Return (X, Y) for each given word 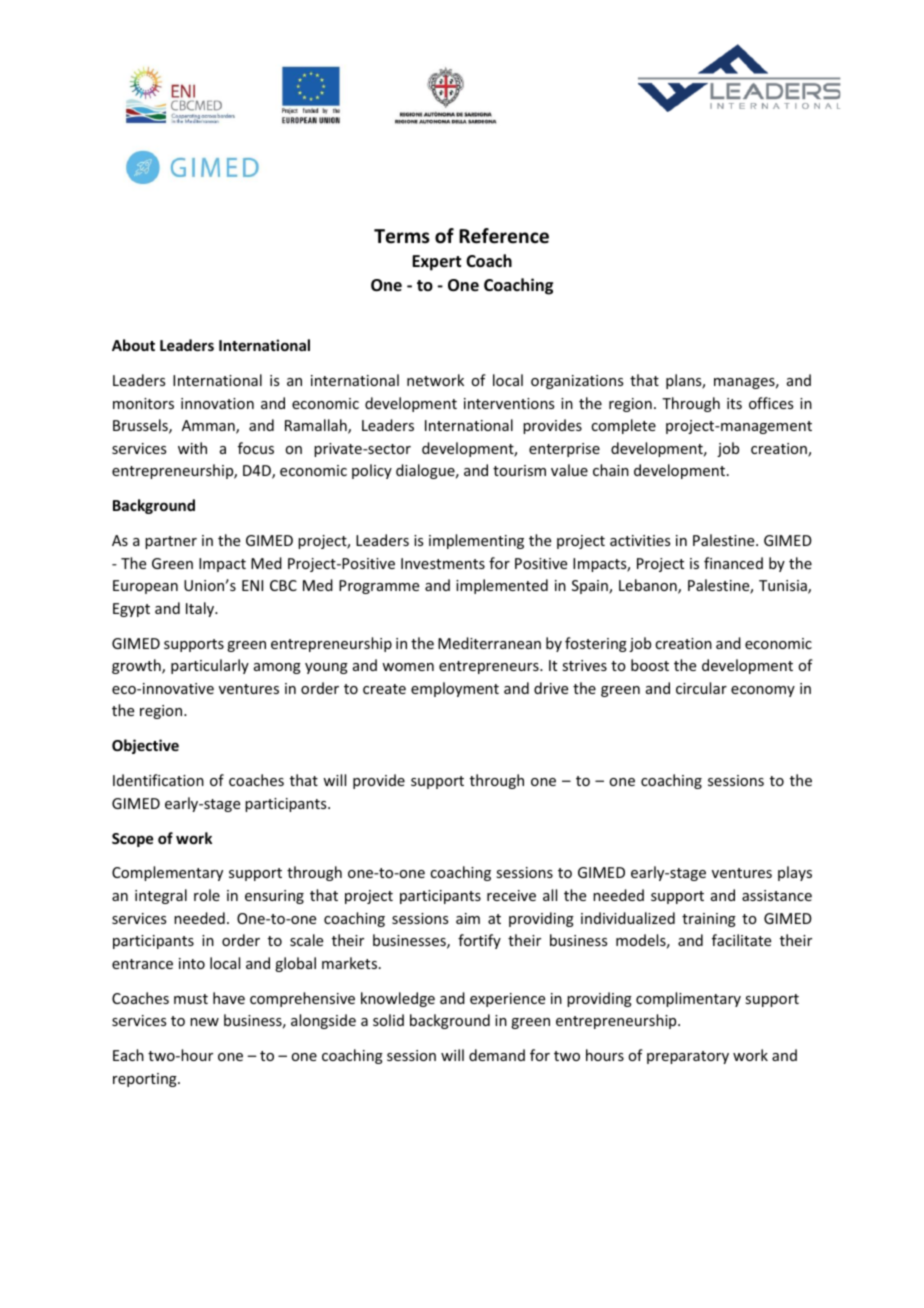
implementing (476, 541)
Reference (504, 236)
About (133, 345)
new (204, 1022)
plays (795, 873)
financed (733, 563)
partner (171, 542)
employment (455, 689)
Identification (158, 780)
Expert (436, 263)
